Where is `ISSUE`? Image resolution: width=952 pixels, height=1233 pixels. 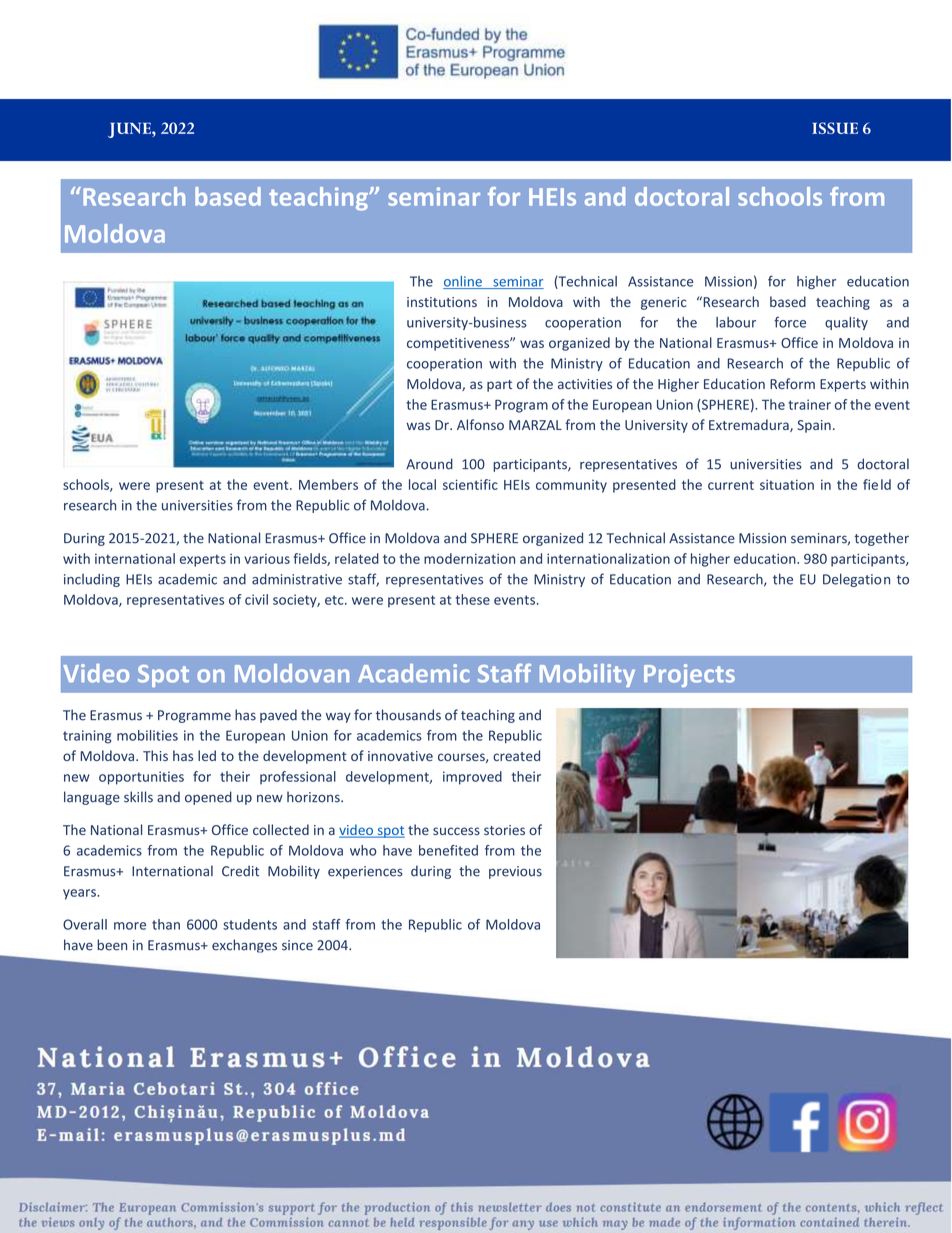 ISSUE is located at coordinates (835, 128).
